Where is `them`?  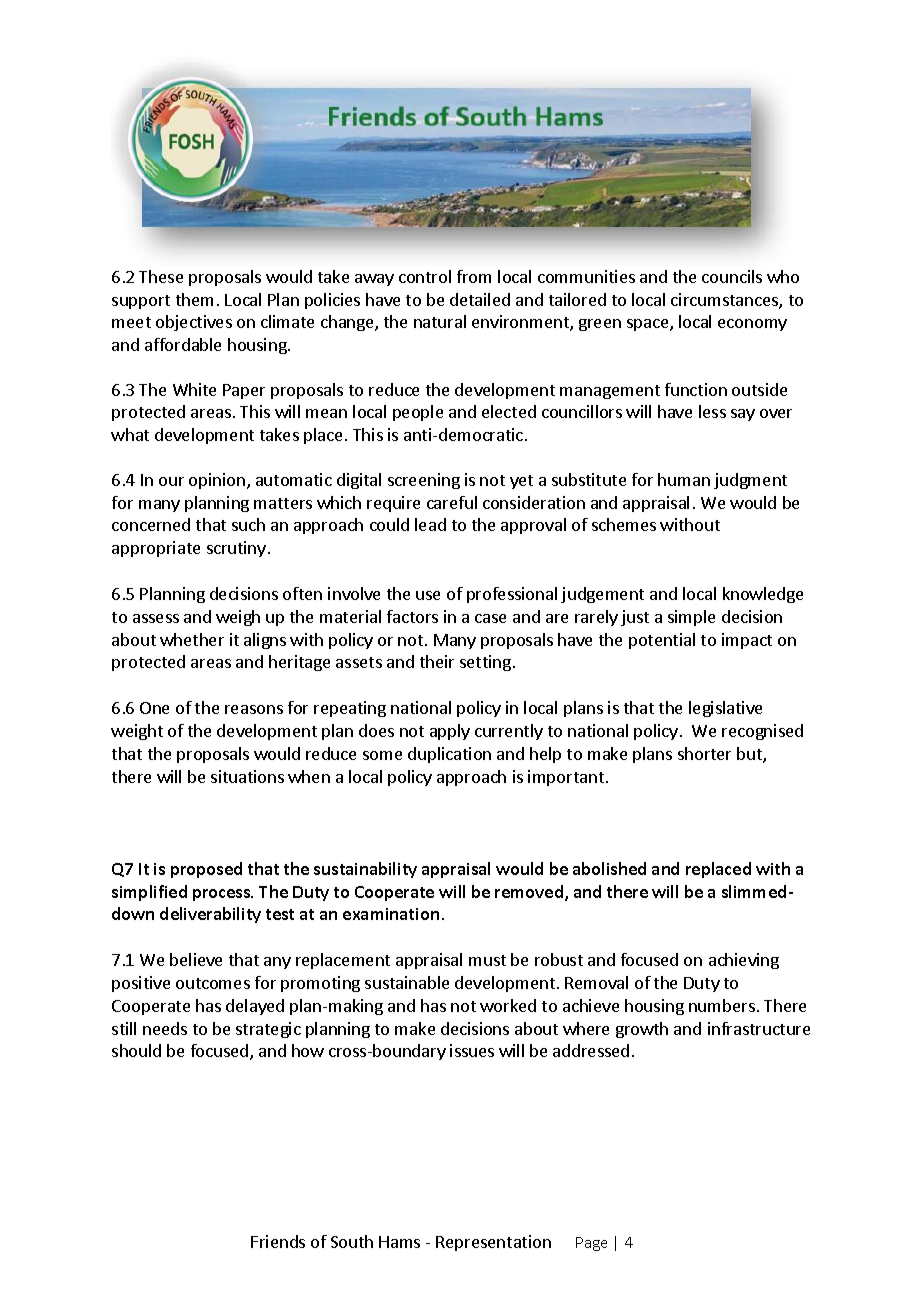 them is located at coordinates (194, 299).
